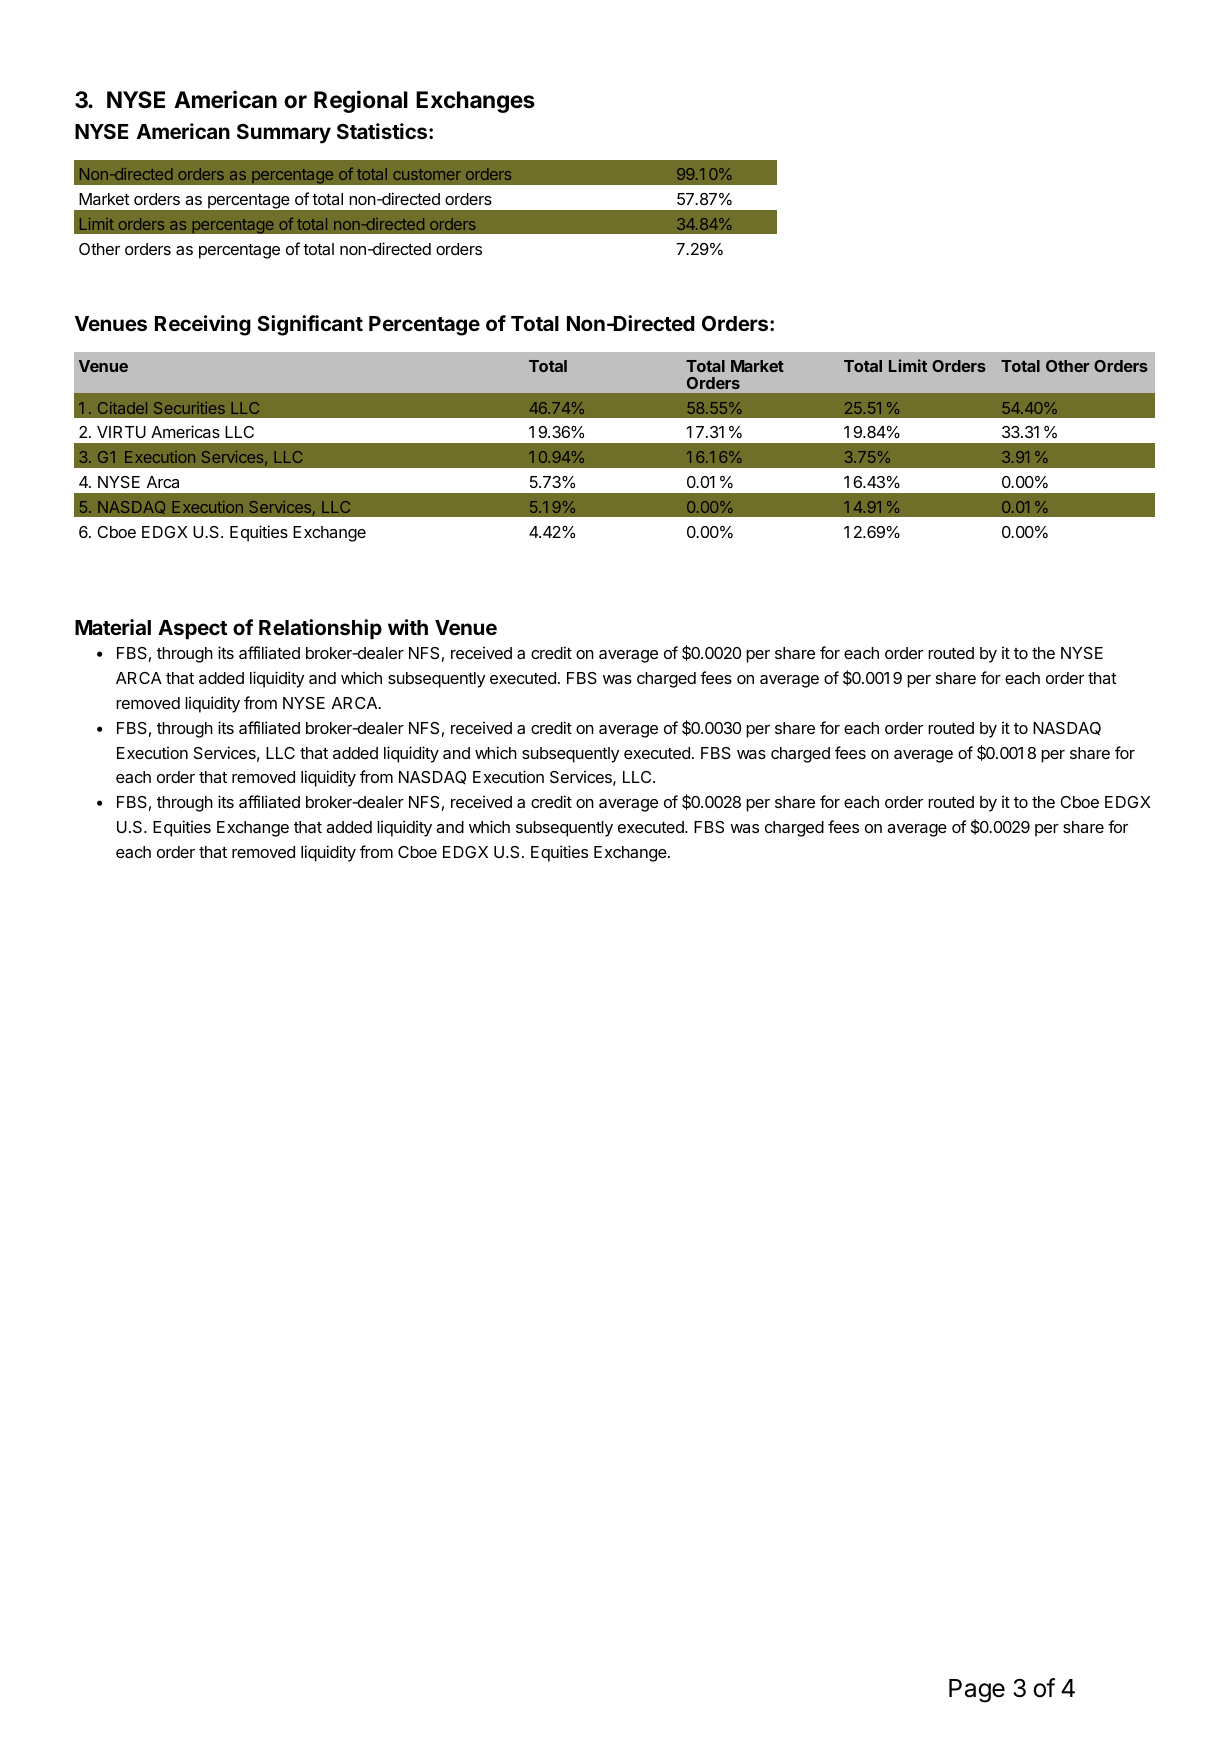 The image size is (1229, 1739). What do you see at coordinates (383, 131) in the page?
I see `Statistics` at bounding box center [383, 131].
